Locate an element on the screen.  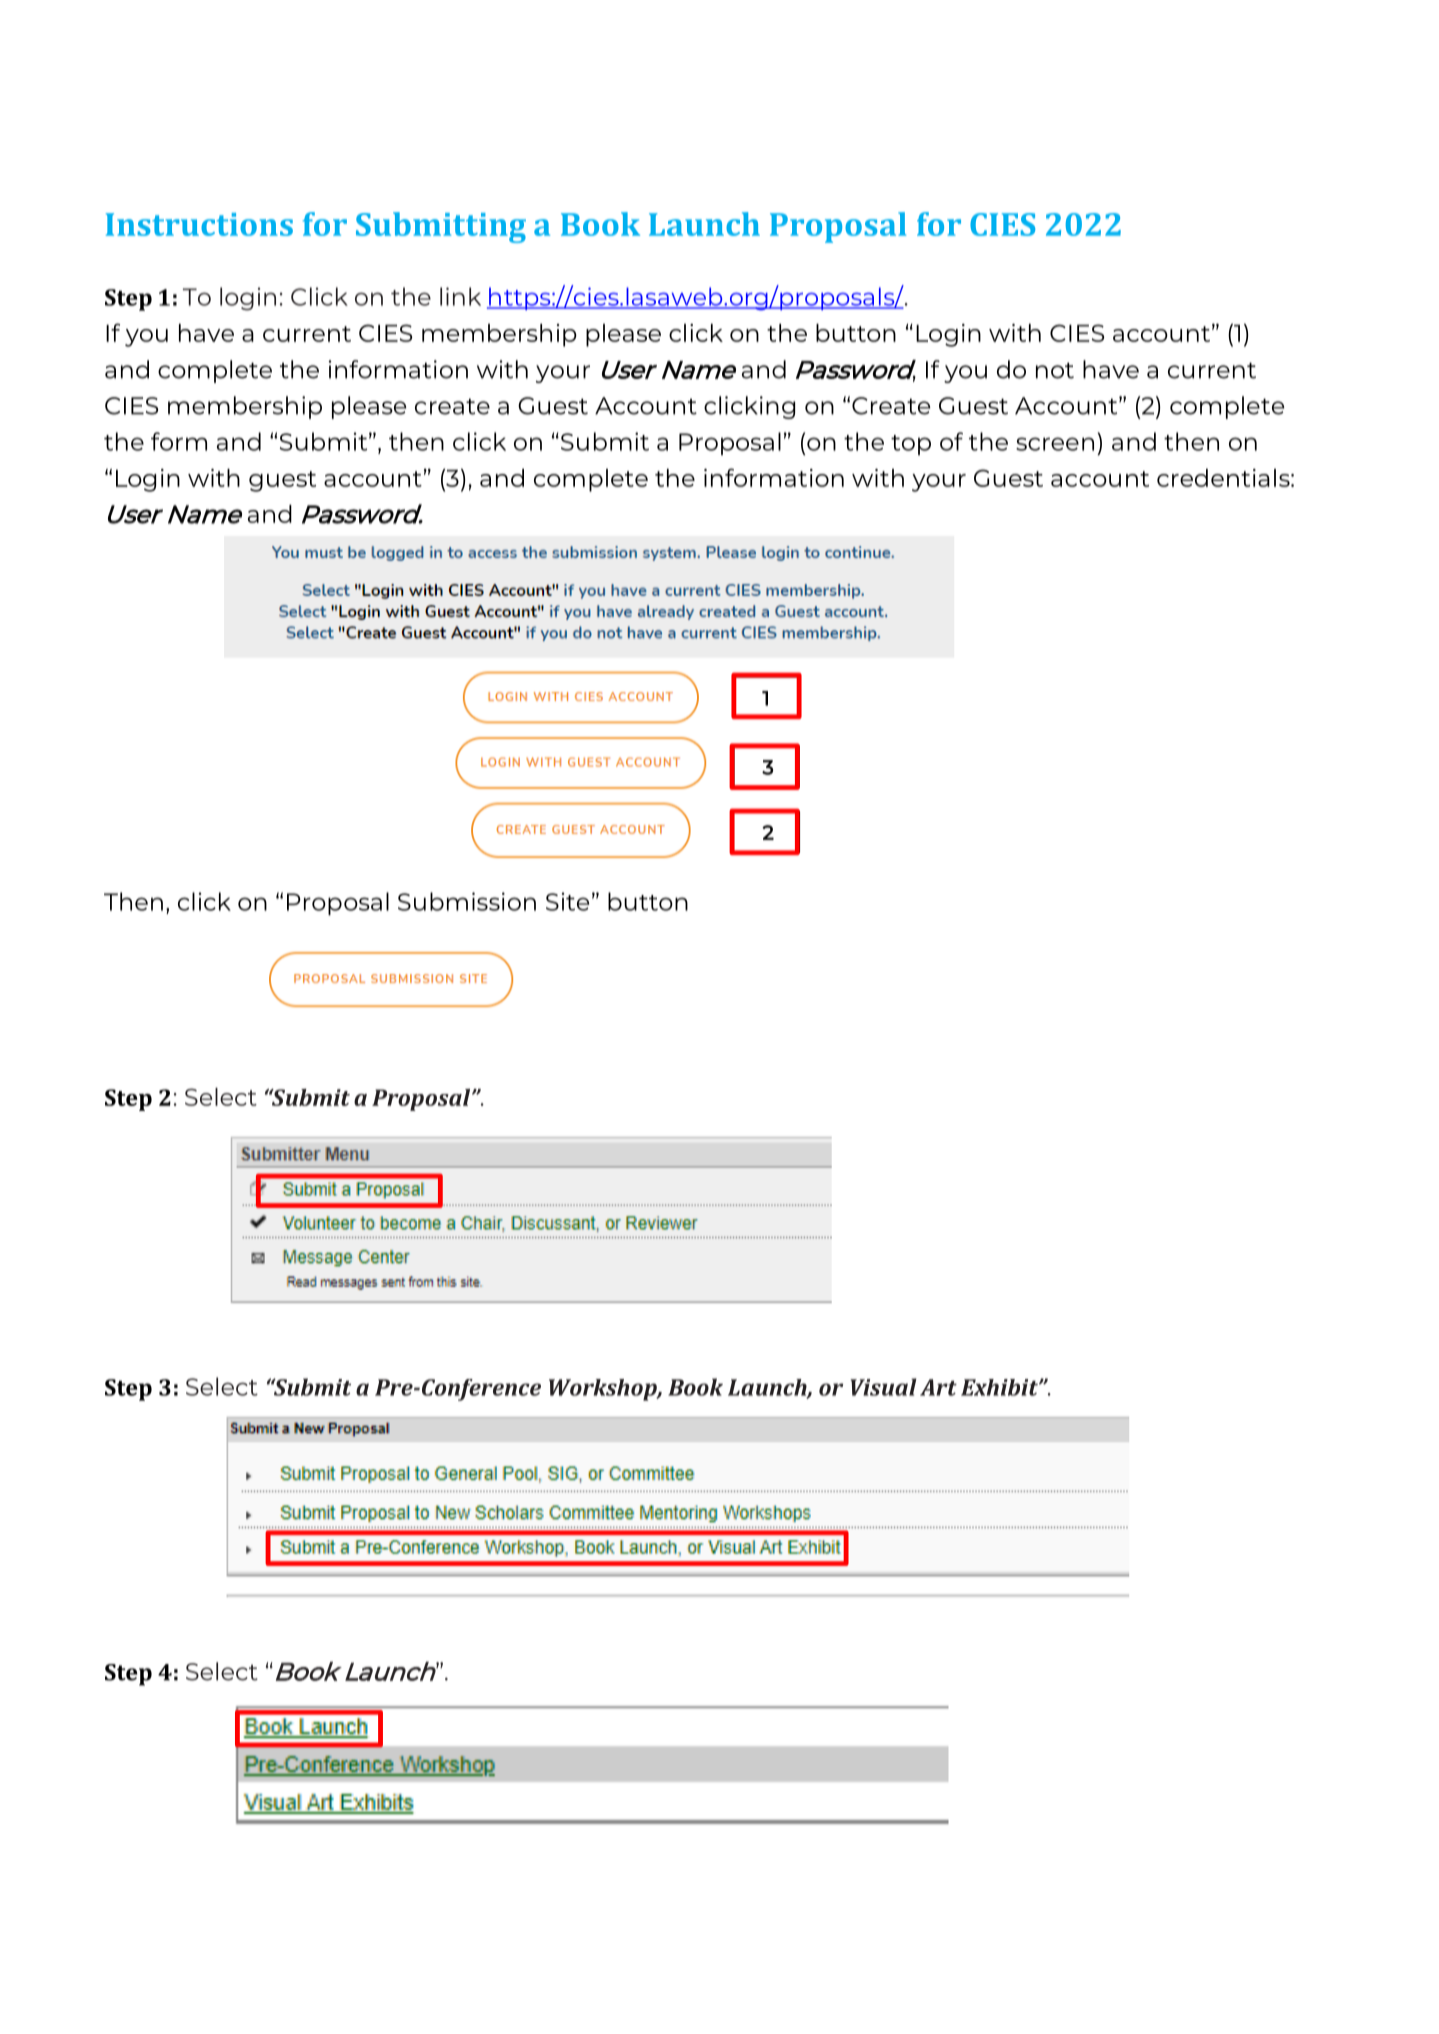
Visual is located at coordinates (883, 1387).
